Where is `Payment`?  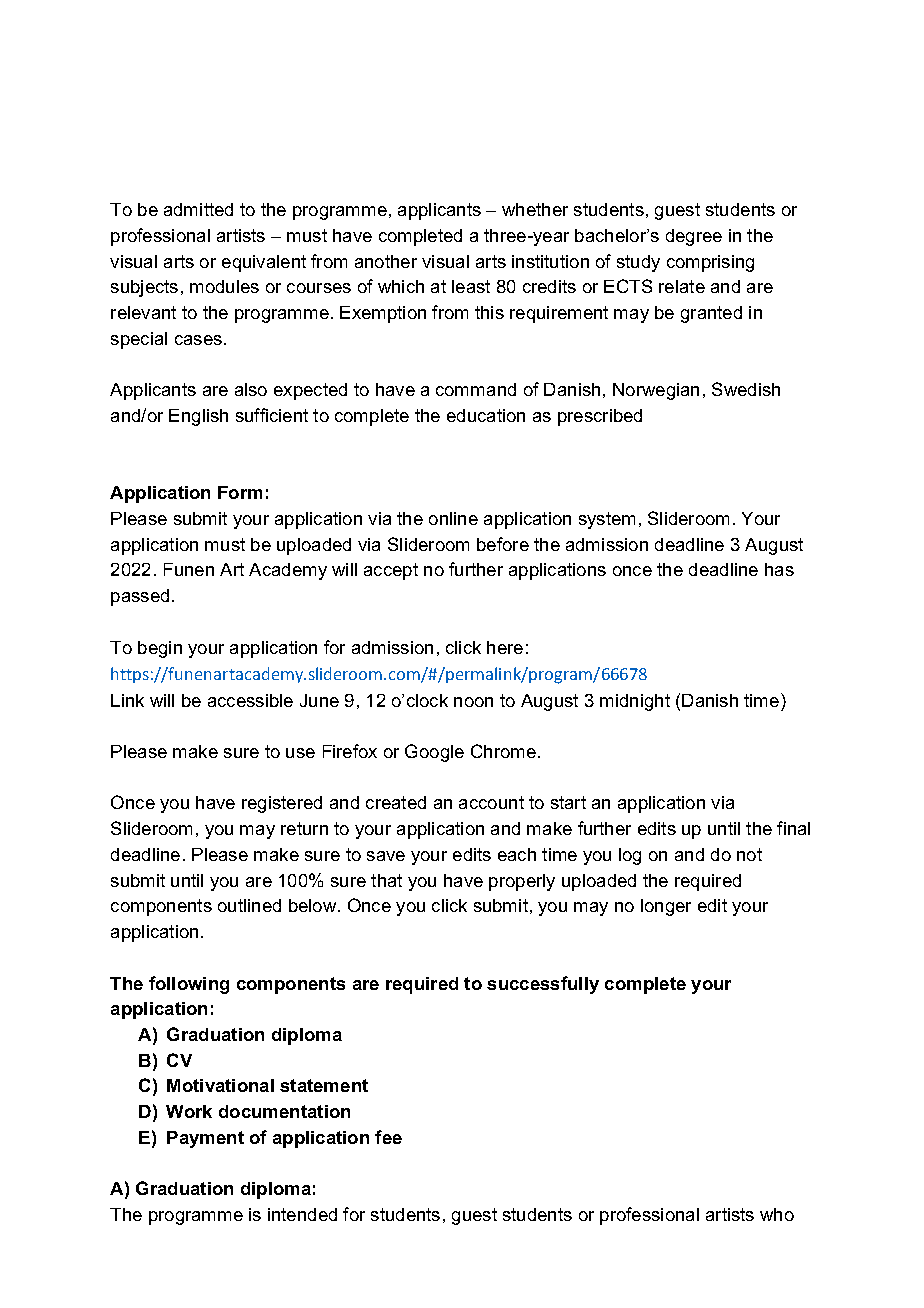 Payment is located at coordinates (205, 1139).
